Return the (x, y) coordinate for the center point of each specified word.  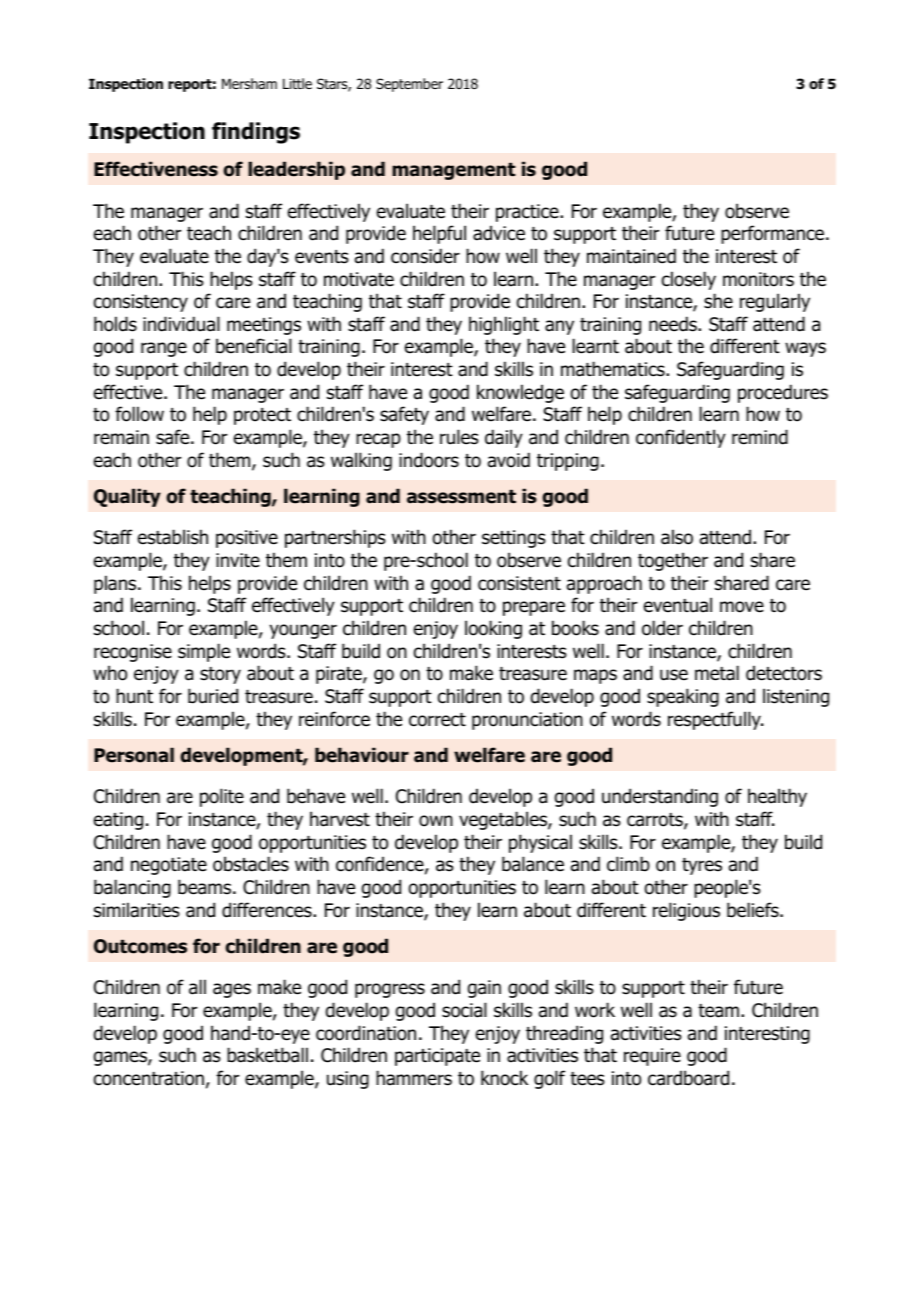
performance (774, 234)
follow (139, 414)
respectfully (715, 720)
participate (437, 1057)
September (409, 85)
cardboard (688, 1078)
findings (256, 133)
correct (437, 720)
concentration (149, 1078)
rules (459, 437)
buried (213, 696)
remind (760, 437)
